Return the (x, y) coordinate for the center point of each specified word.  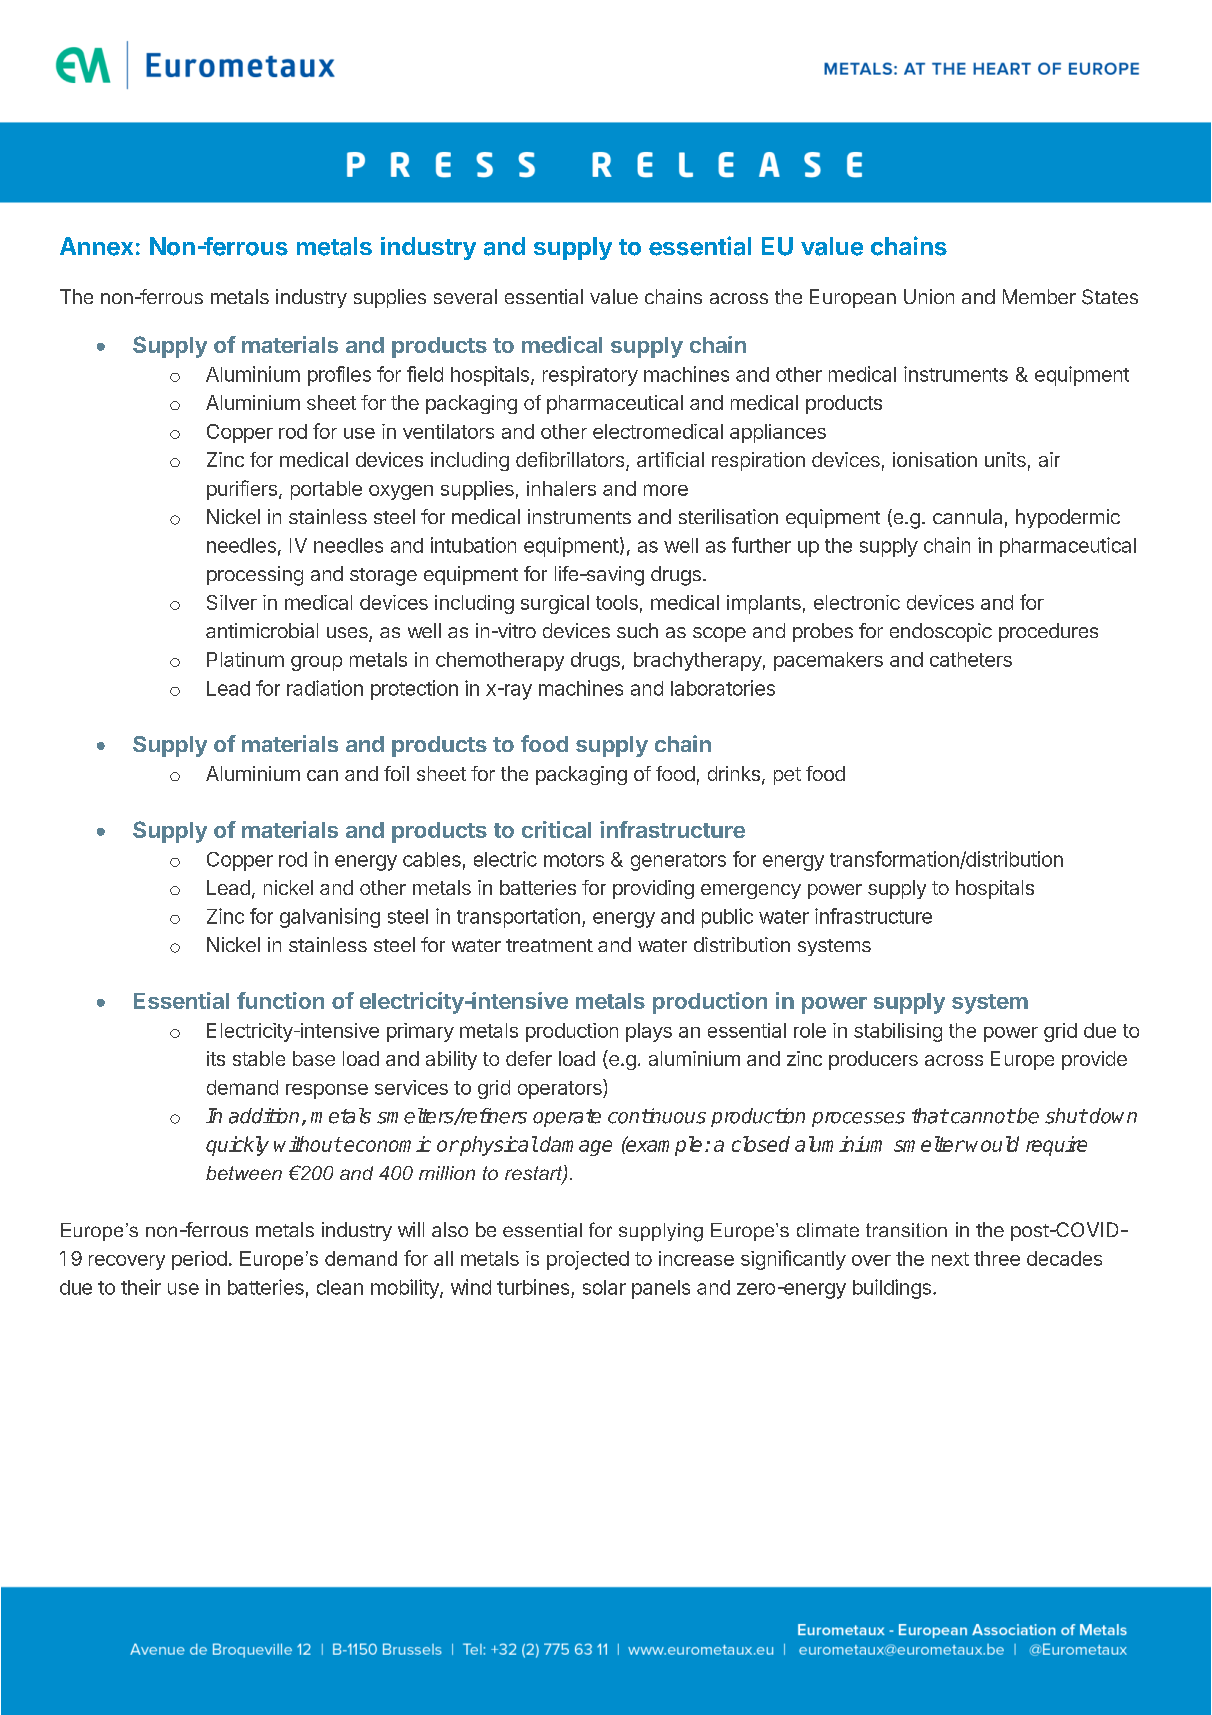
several (465, 296)
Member (1039, 296)
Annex (96, 246)
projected (588, 1260)
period (199, 1260)
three (997, 1258)
